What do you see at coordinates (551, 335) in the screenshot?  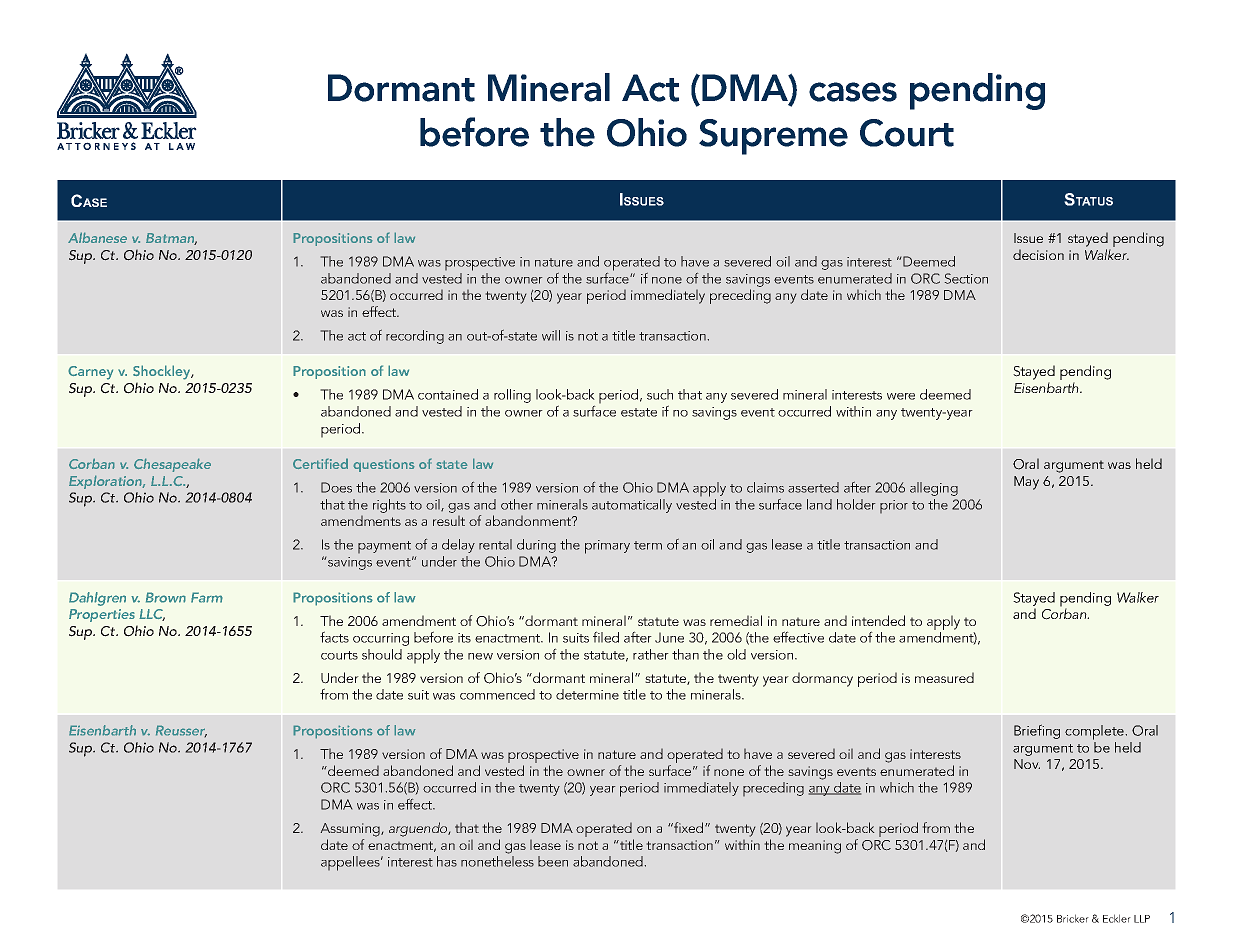 I see `will` at bounding box center [551, 335].
